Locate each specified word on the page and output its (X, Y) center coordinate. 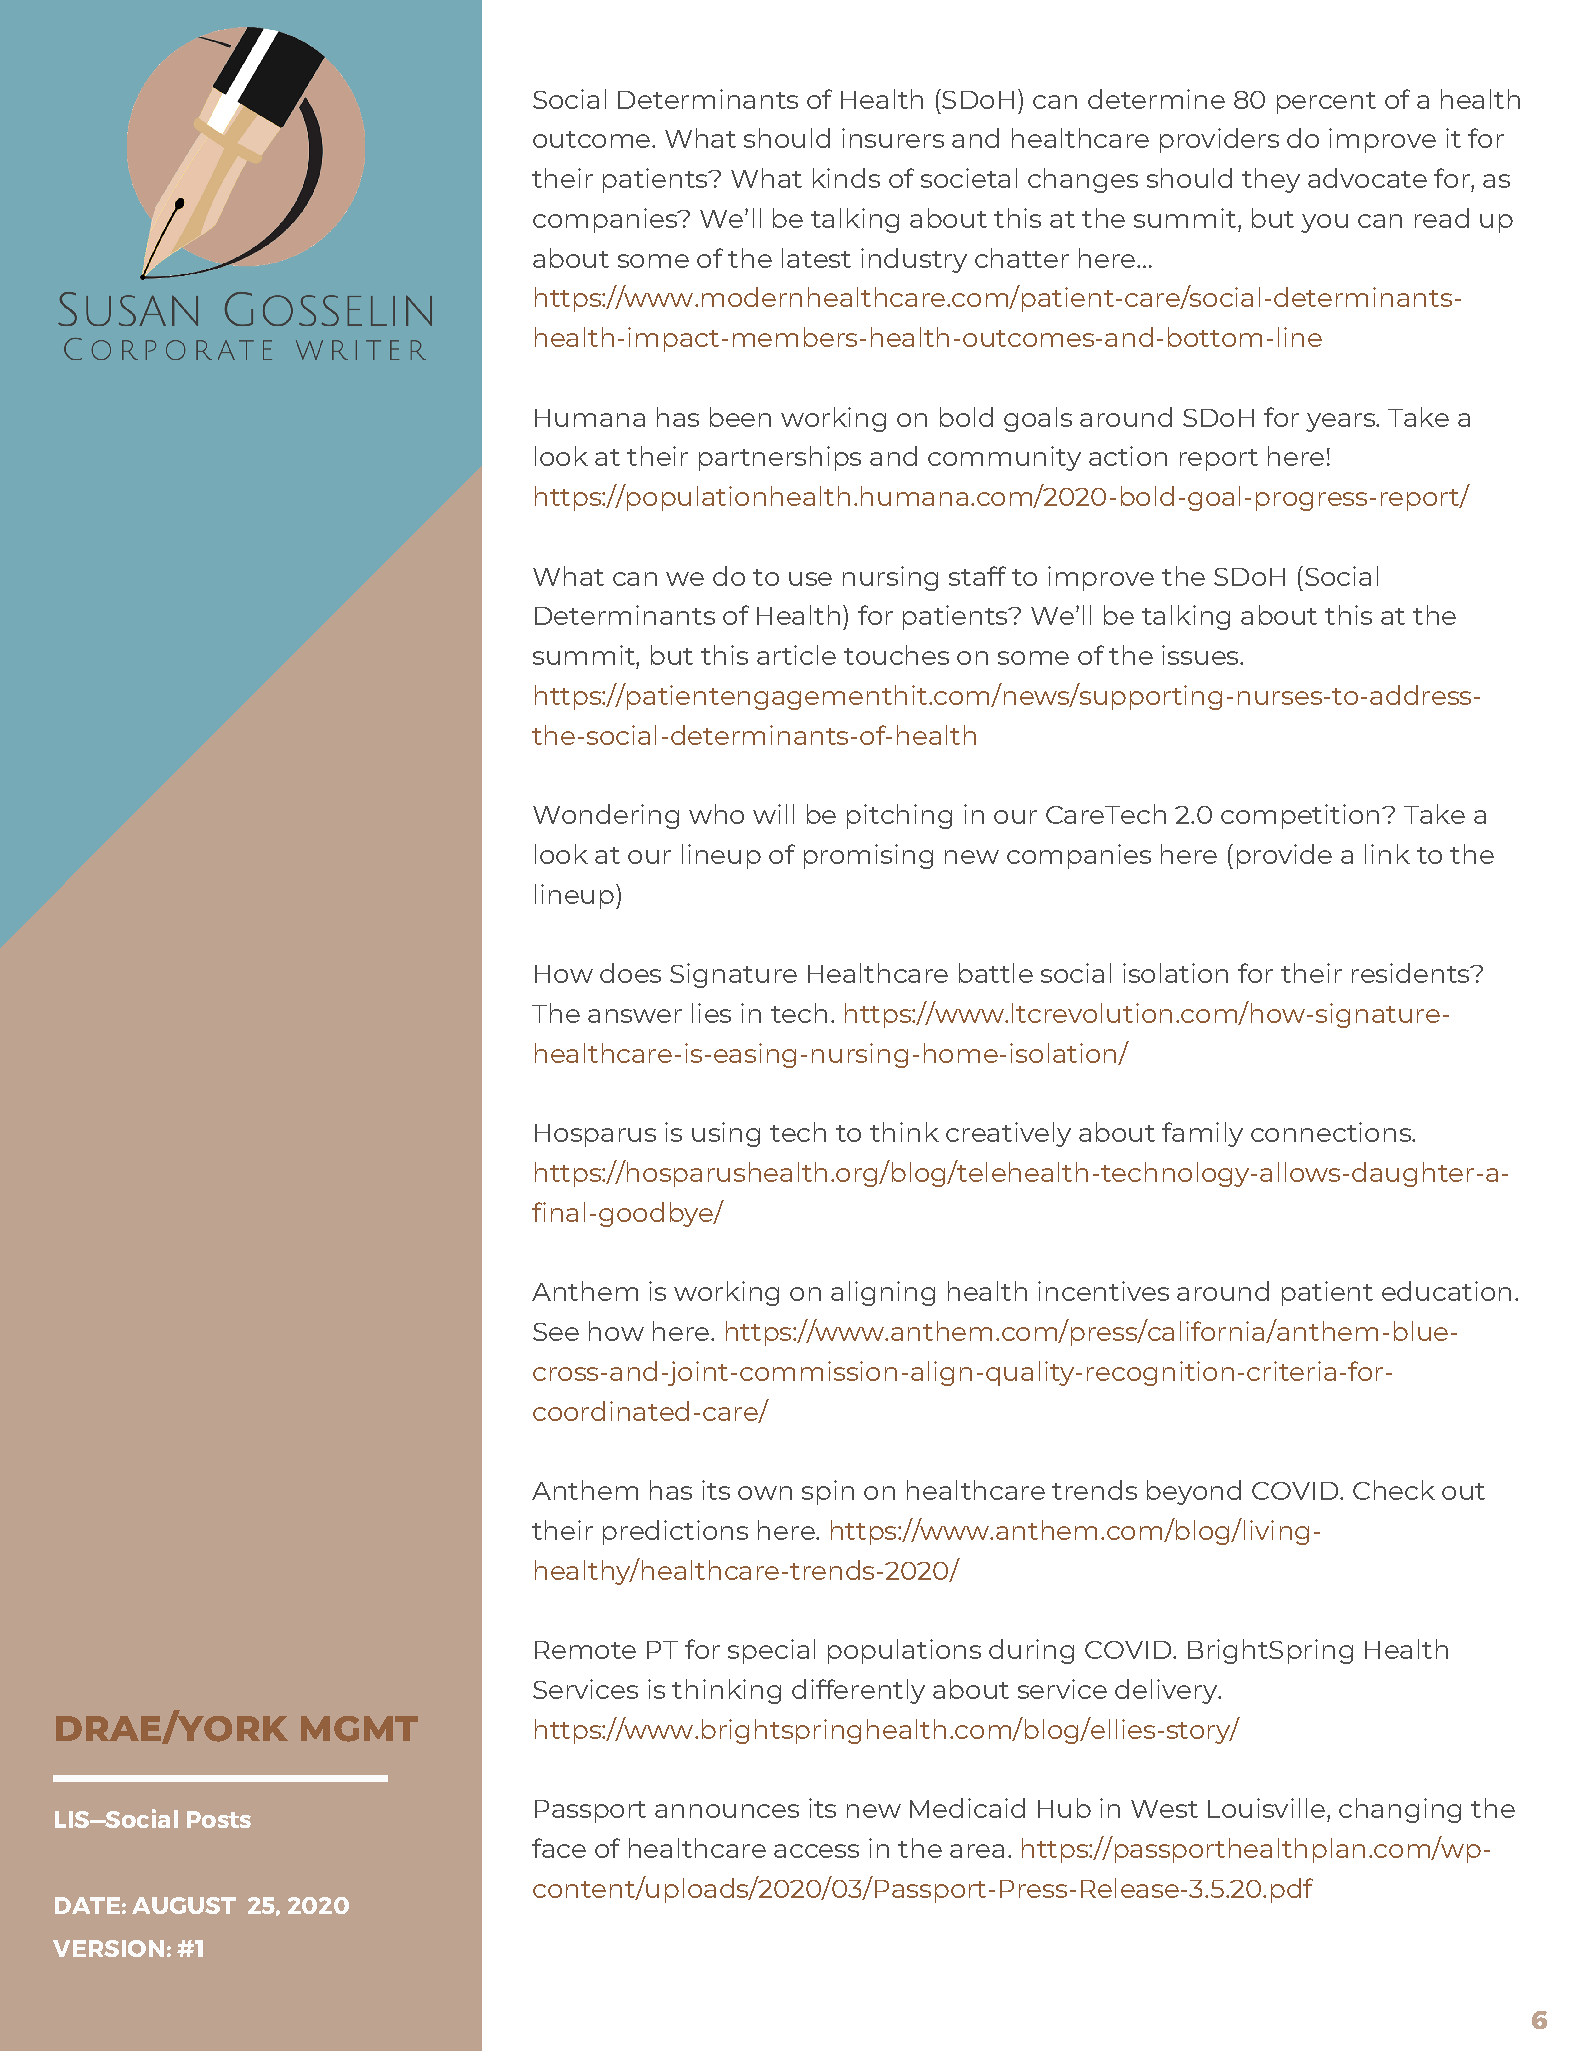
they (1271, 180)
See (556, 1332)
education (1446, 1291)
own (765, 1493)
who (716, 814)
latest (816, 258)
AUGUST (184, 1905)
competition (1300, 816)
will (773, 814)
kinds (846, 178)
